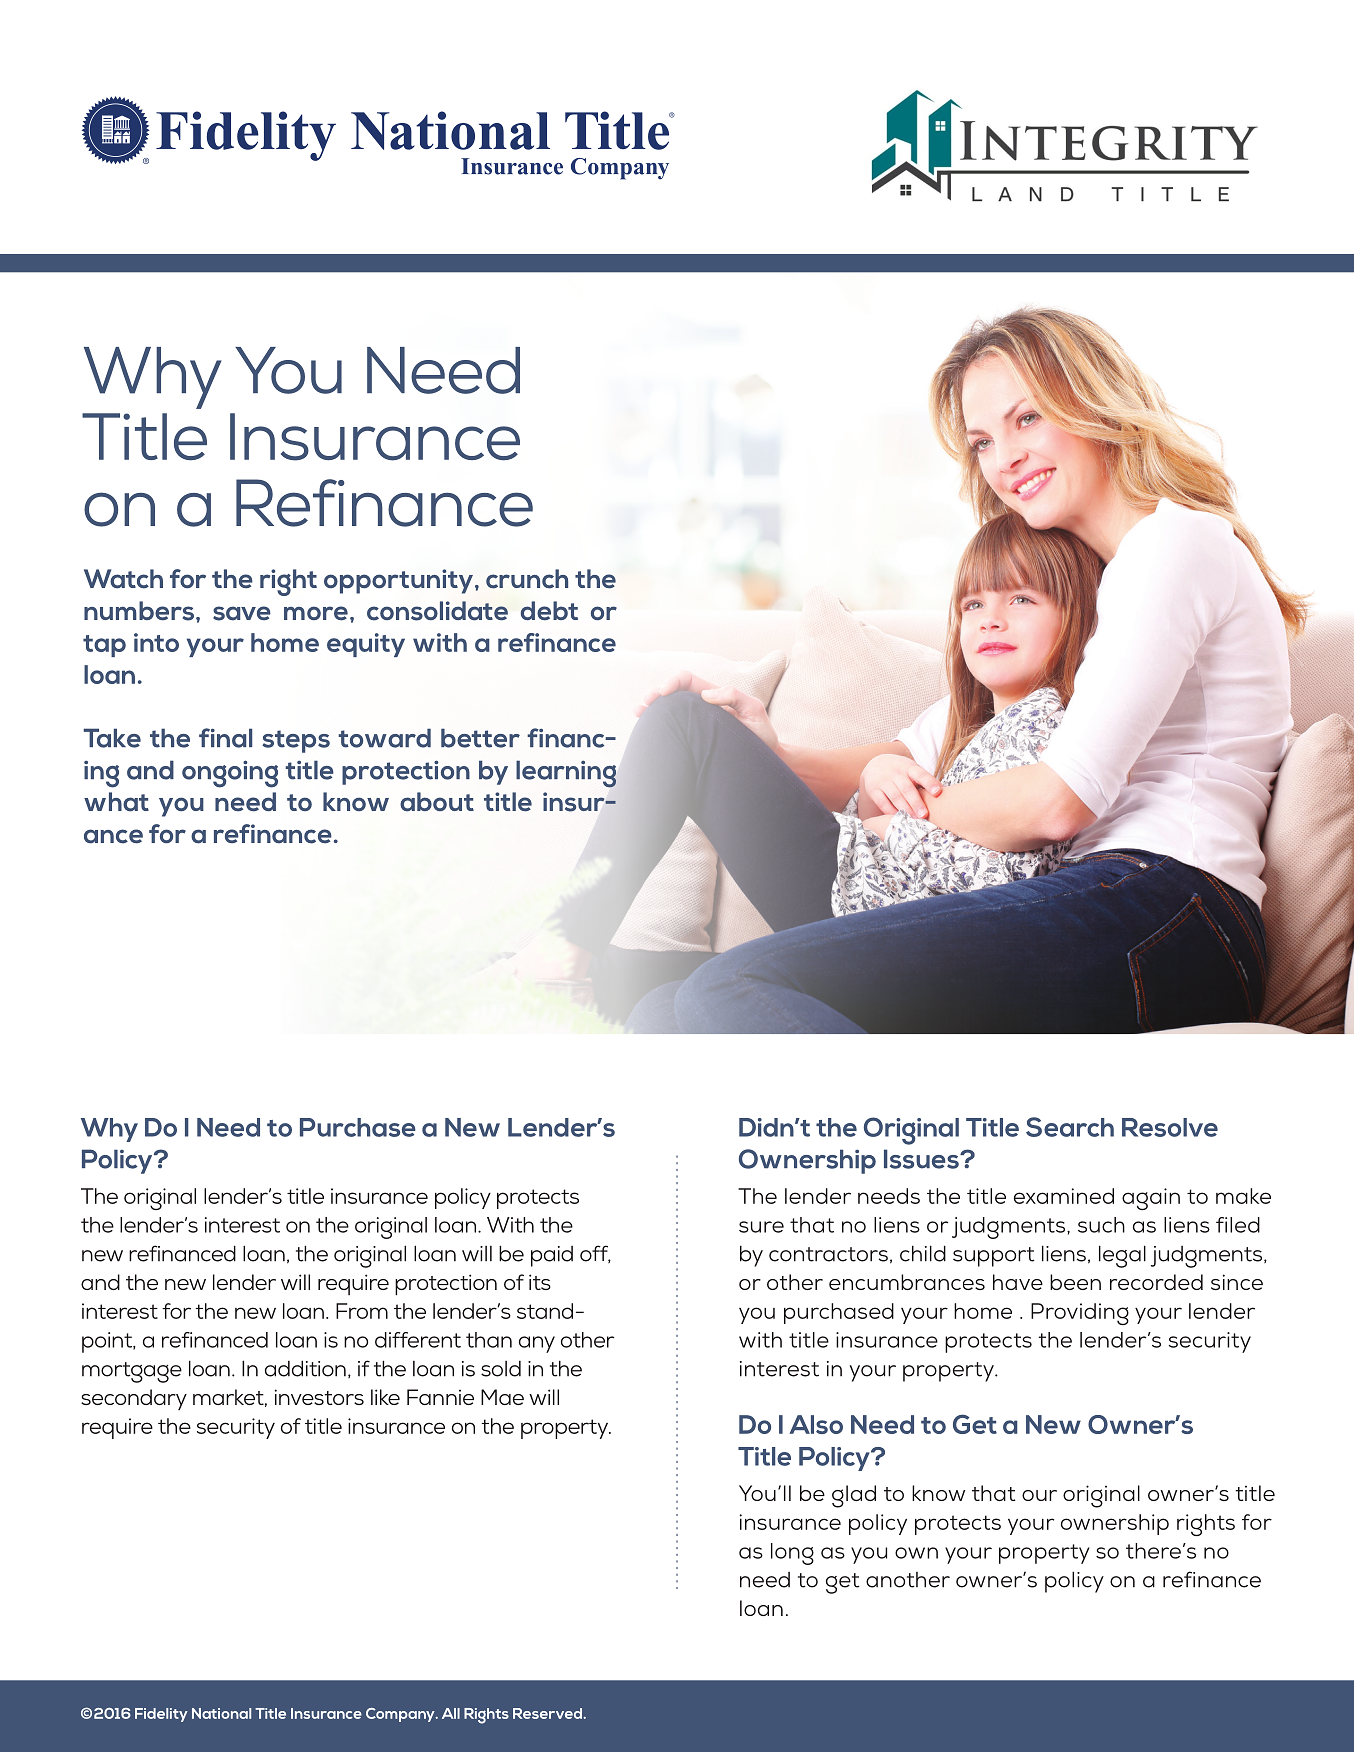 This image has height=1752, width=1354. I want to click on National, so click(221, 1713).
